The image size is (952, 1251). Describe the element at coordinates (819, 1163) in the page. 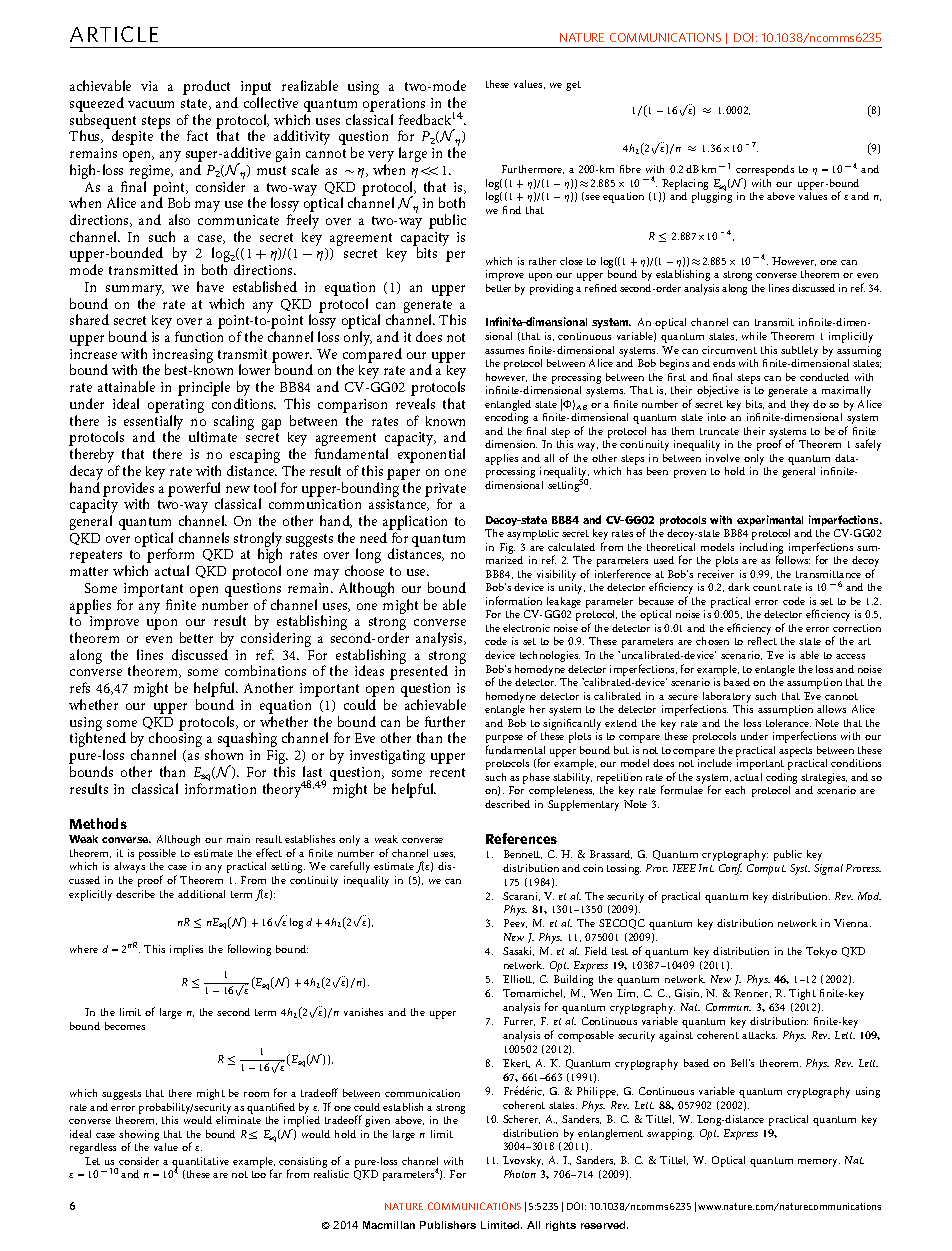

I see `memory` at that location.
